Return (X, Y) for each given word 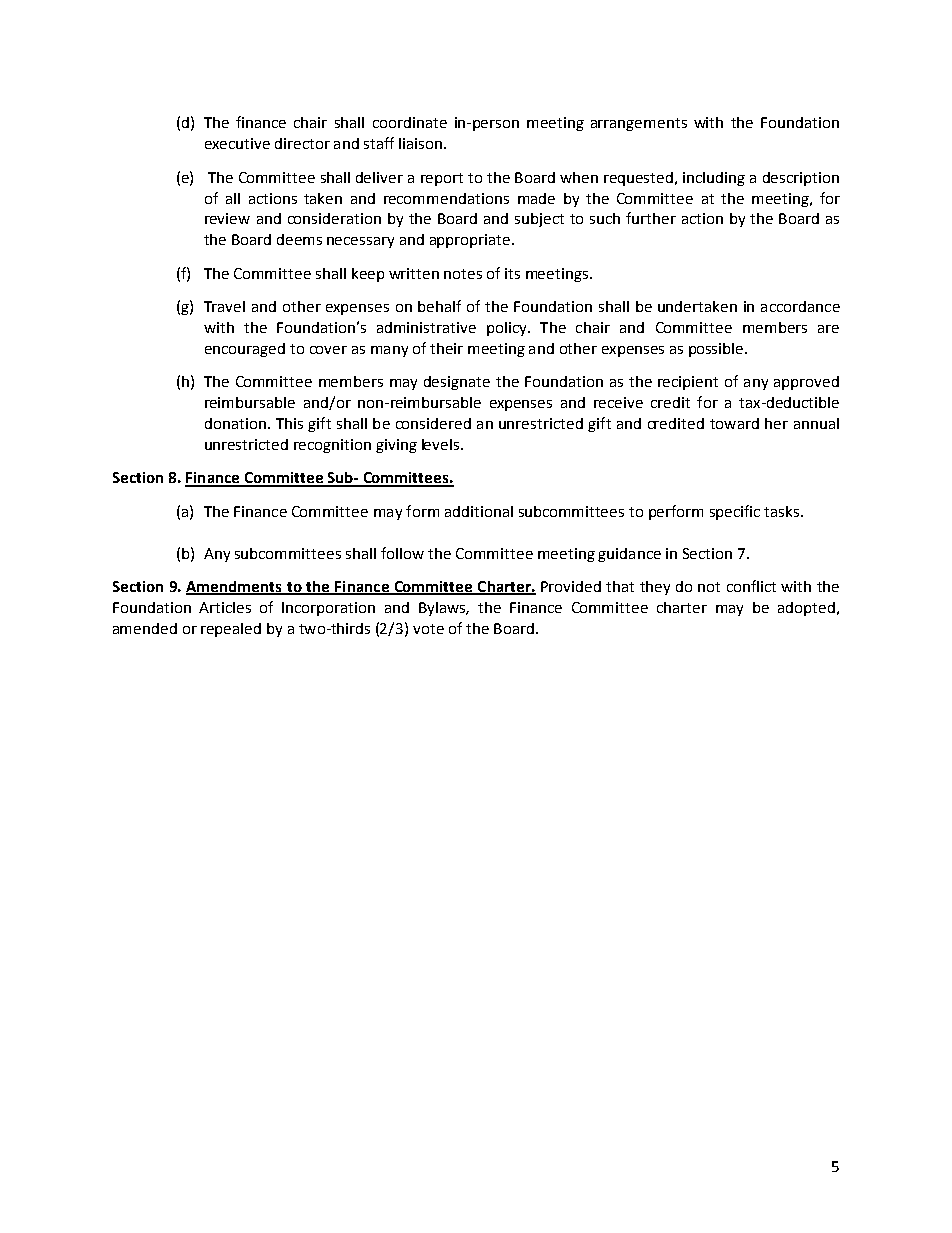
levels (442, 444)
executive (237, 143)
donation (235, 423)
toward (734, 423)
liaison (420, 143)
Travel (224, 306)
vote (428, 629)
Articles (225, 607)
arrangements (639, 124)
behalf (439, 306)
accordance (800, 306)
